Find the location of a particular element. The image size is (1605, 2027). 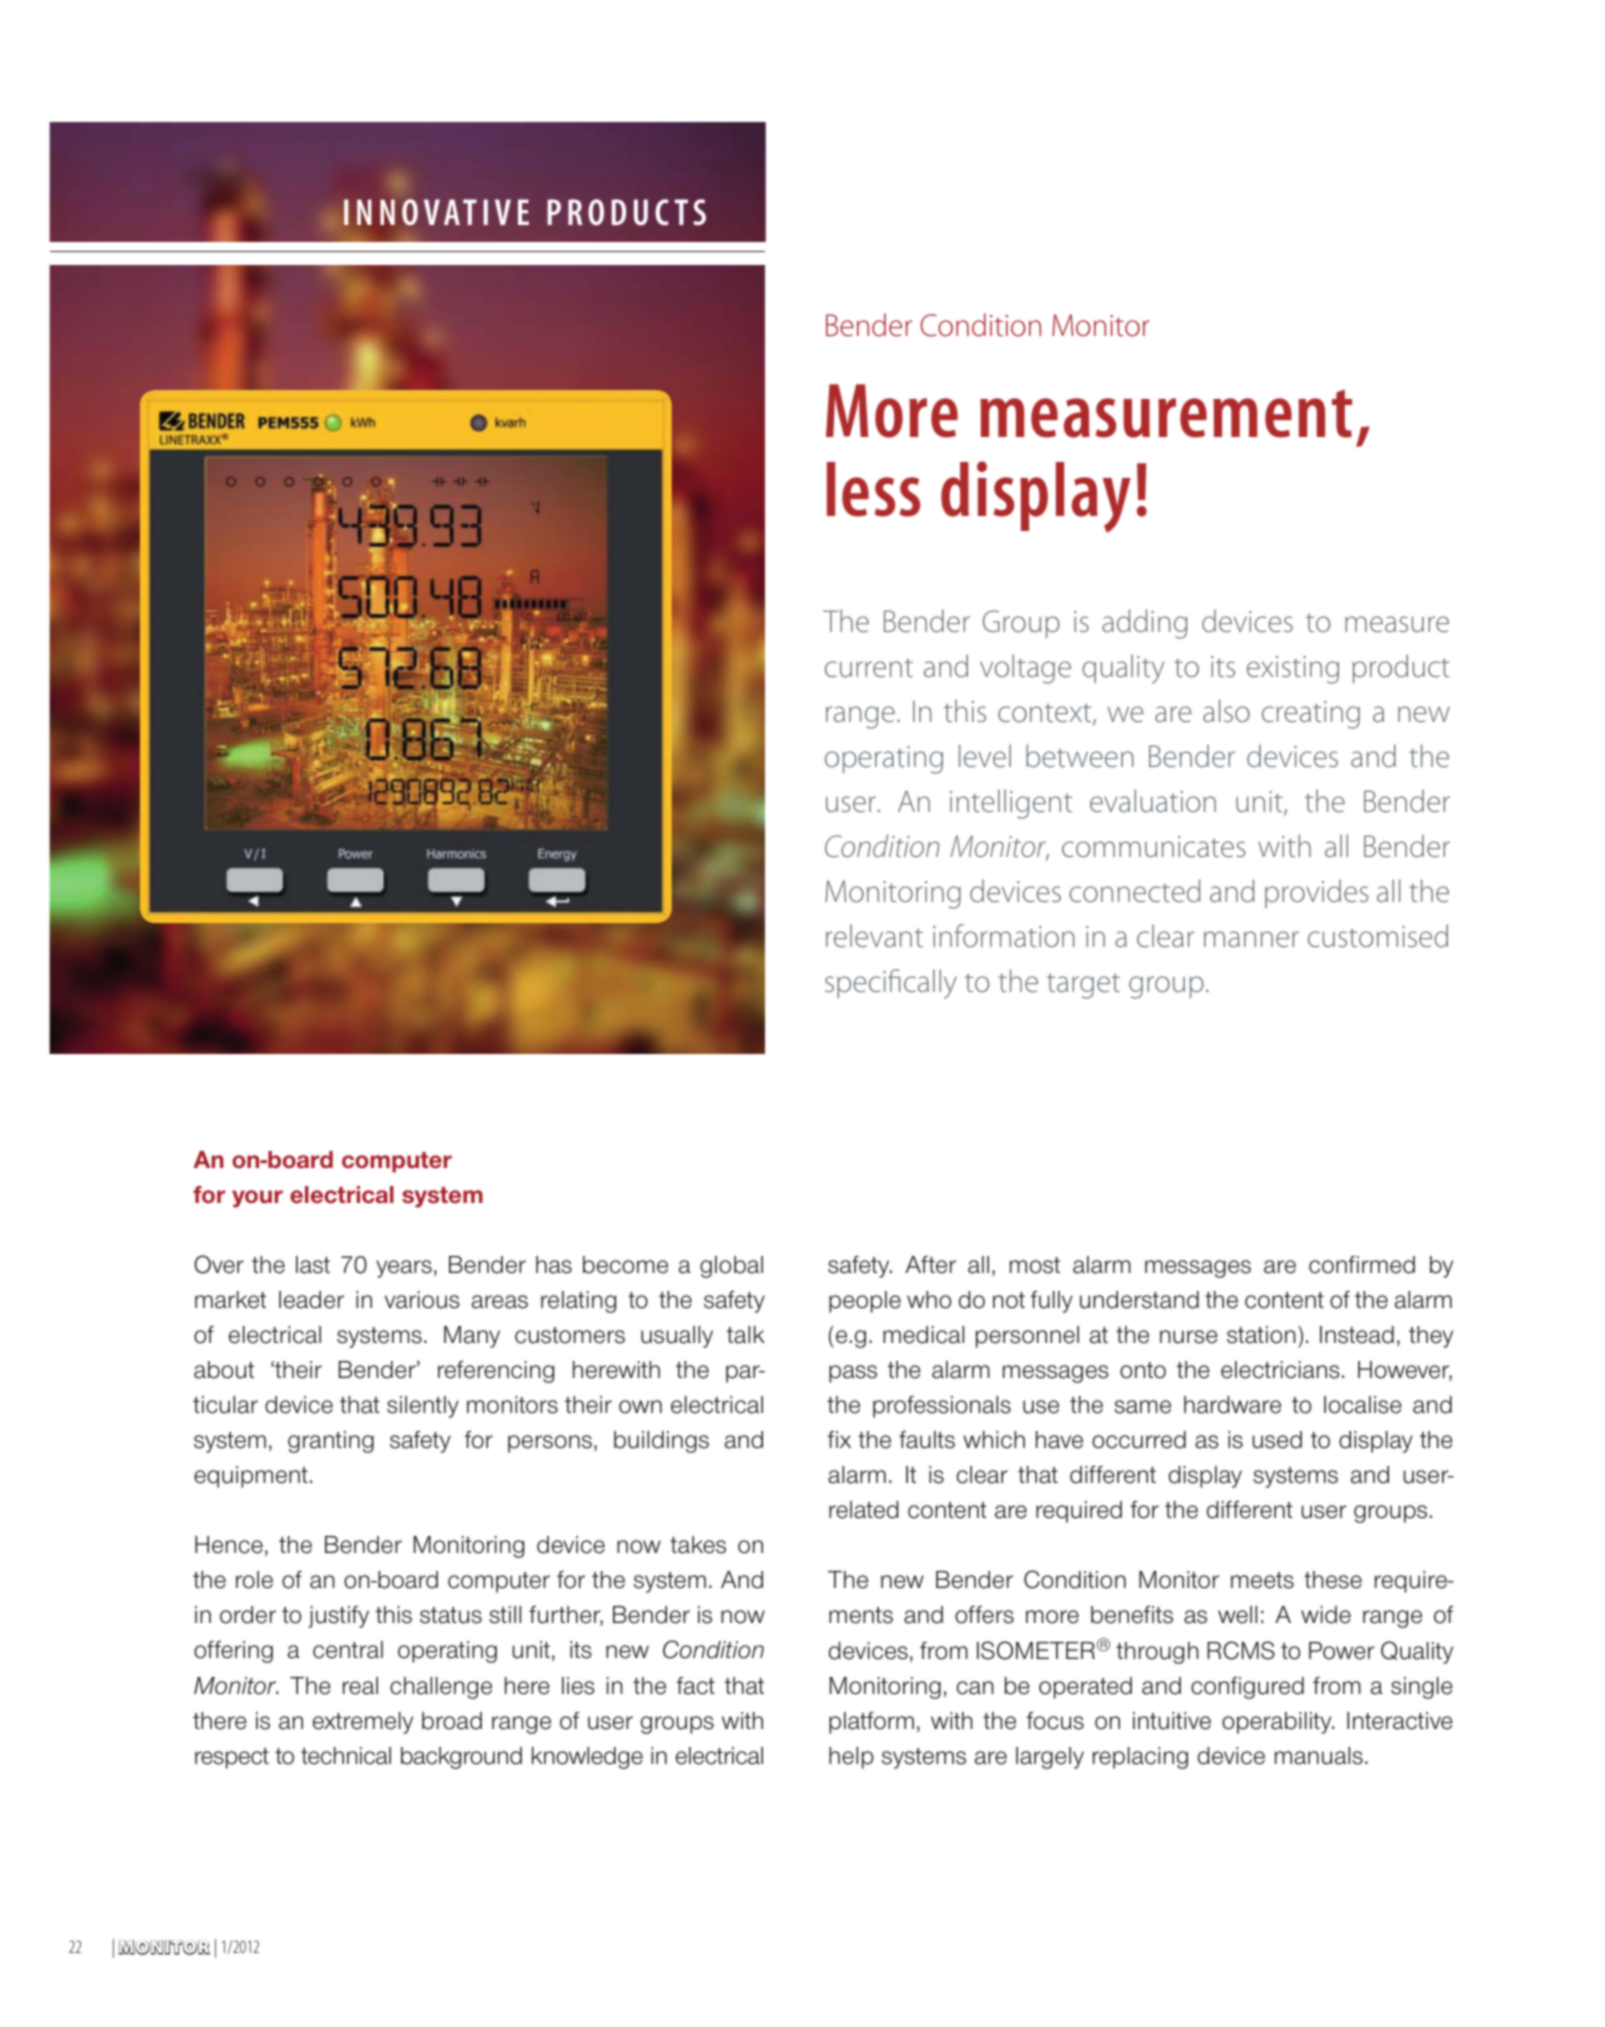

operability is located at coordinates (1278, 1723).
